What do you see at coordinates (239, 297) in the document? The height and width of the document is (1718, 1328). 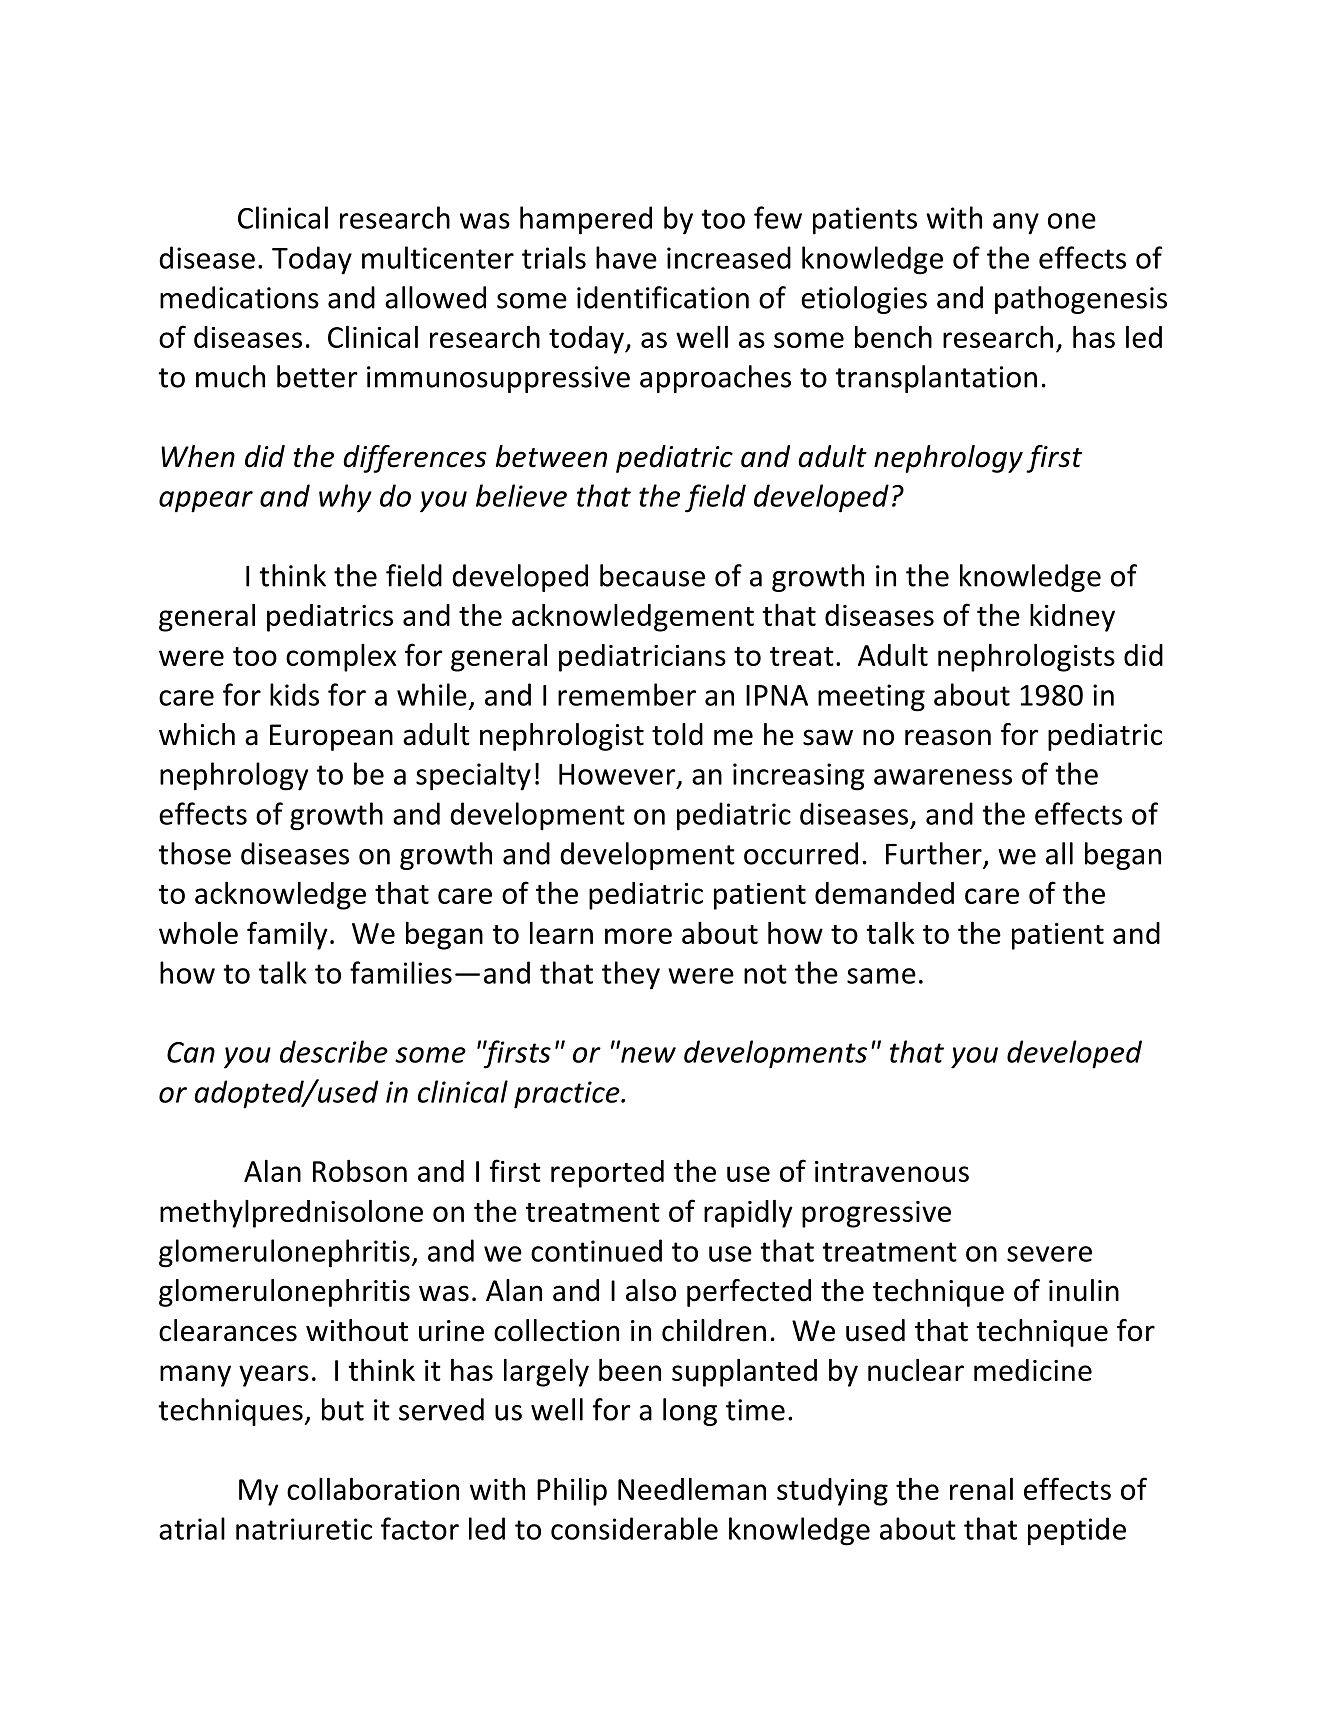 I see `medications` at bounding box center [239, 297].
